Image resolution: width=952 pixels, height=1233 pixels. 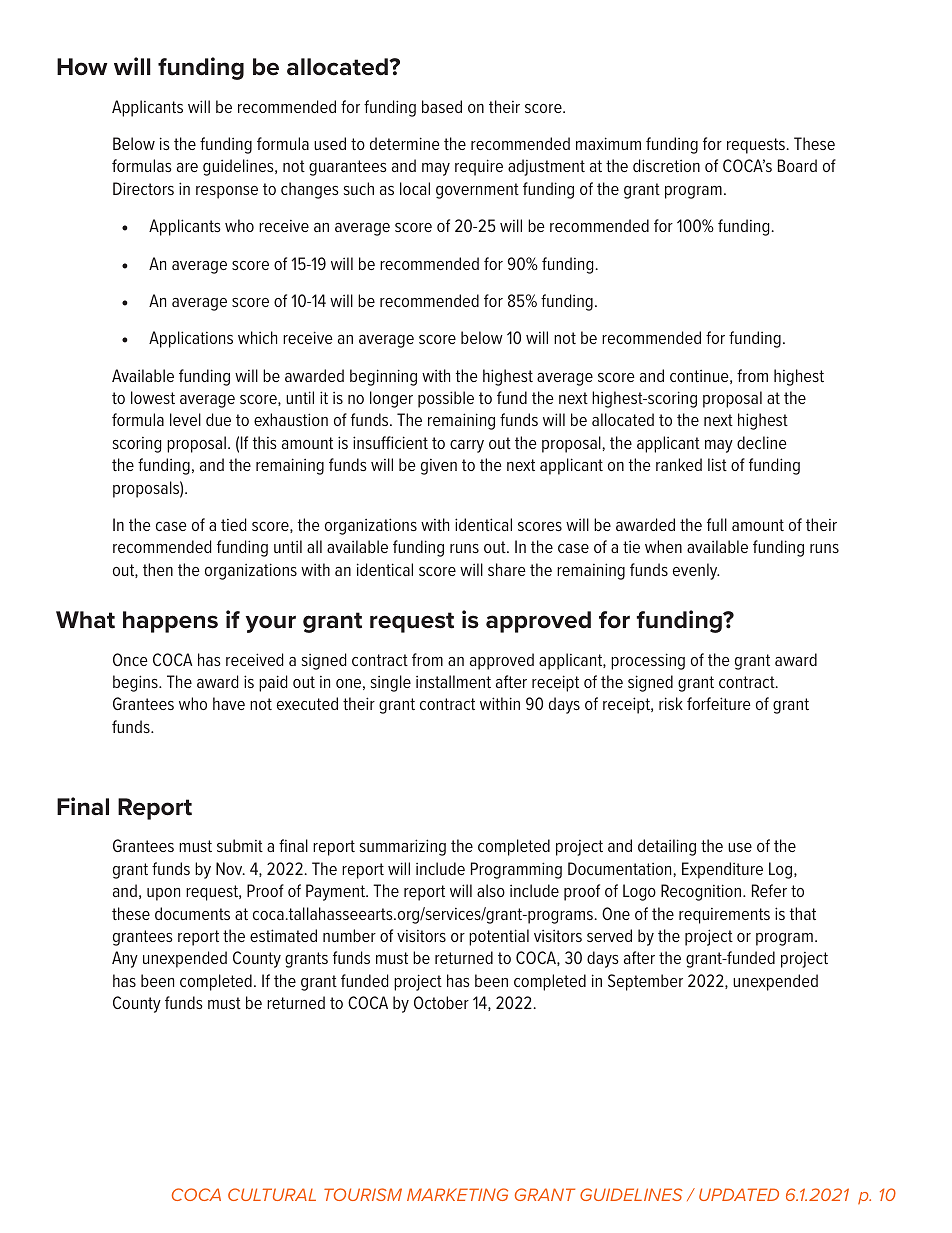 What do you see at coordinates (185, 419) in the screenshot?
I see `level` at bounding box center [185, 419].
